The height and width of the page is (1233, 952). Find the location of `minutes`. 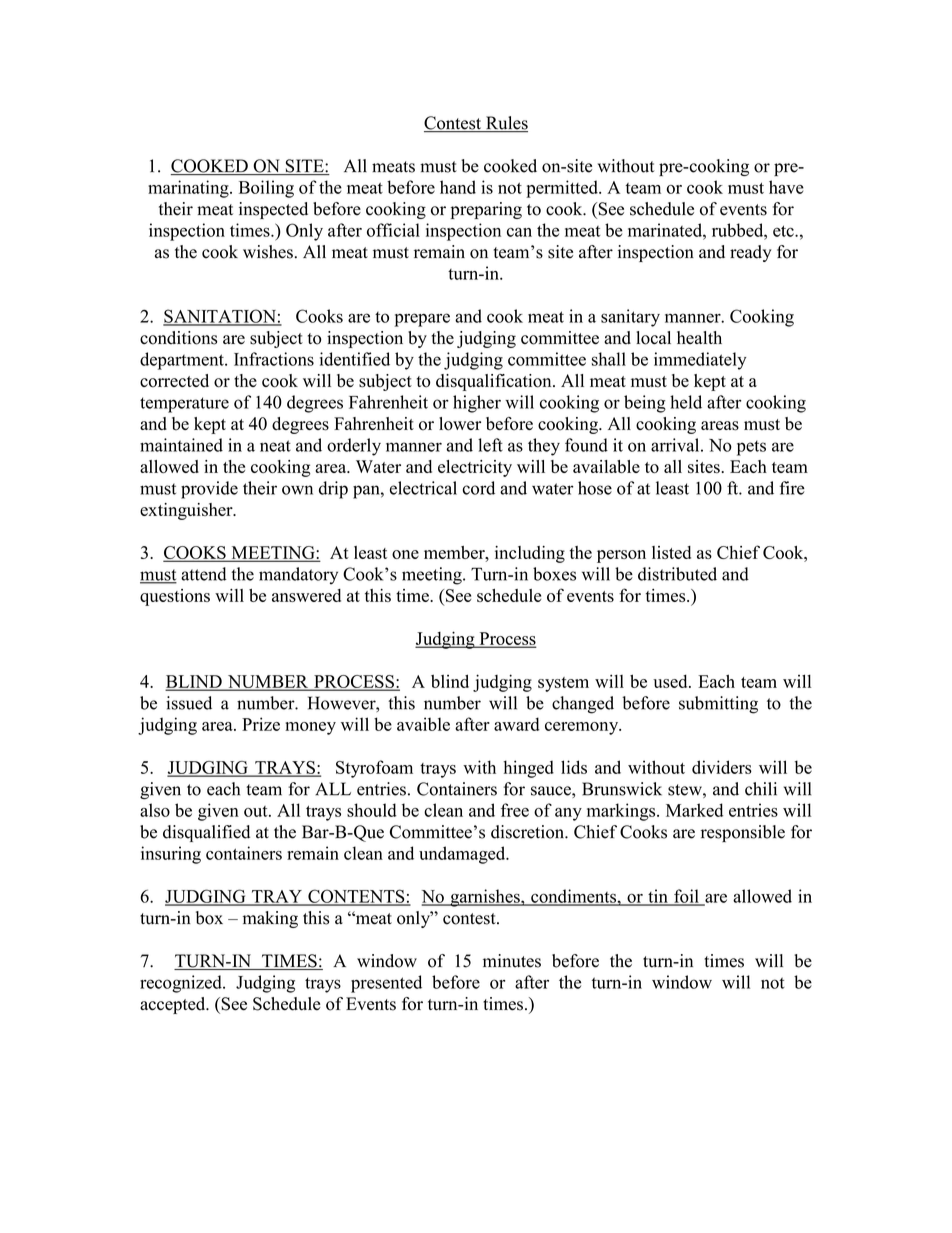

minutes is located at coordinates (512, 961).
